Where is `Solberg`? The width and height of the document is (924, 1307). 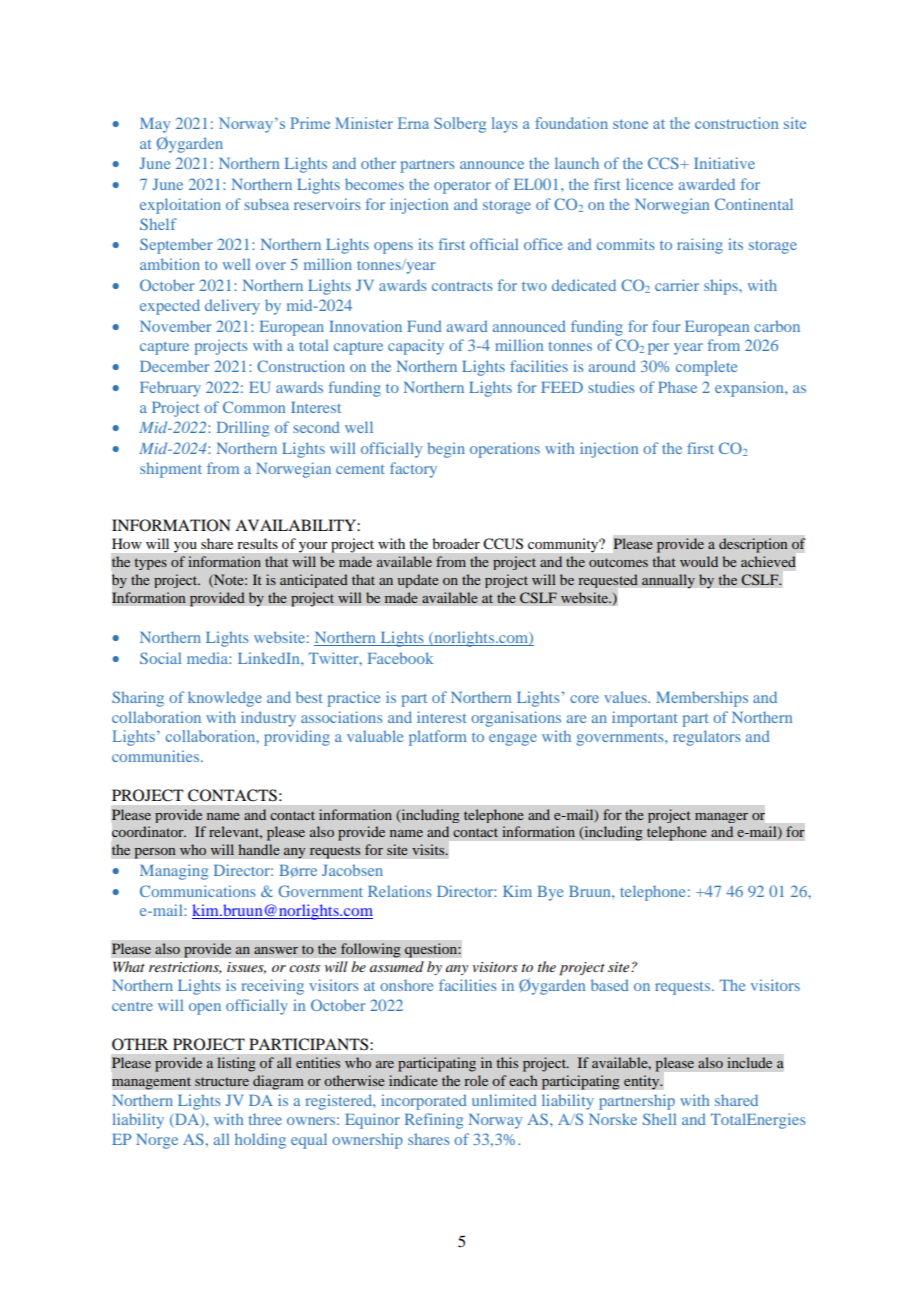
Solberg is located at coordinates (460, 125).
